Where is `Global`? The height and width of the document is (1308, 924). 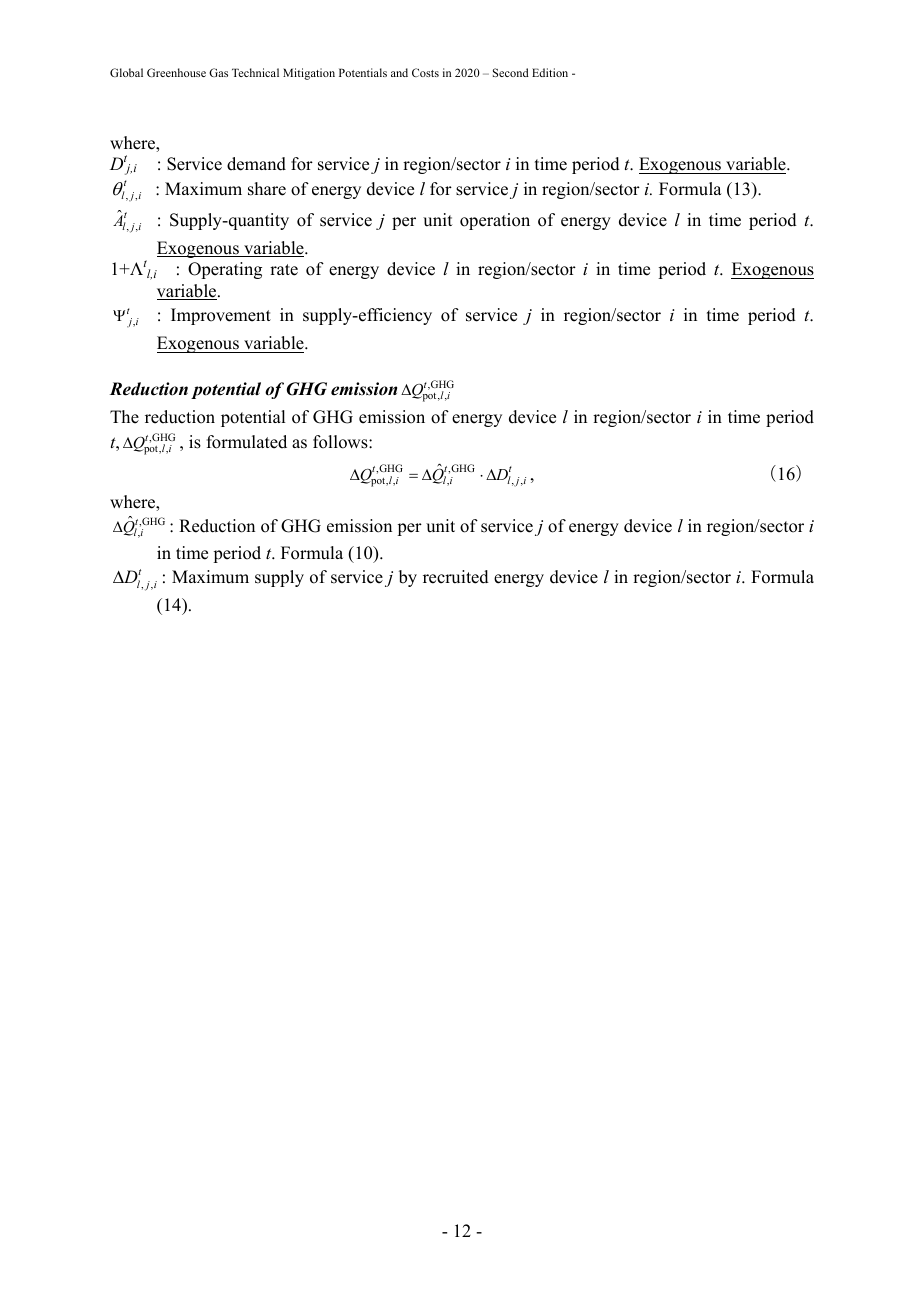
Global is located at coordinates (126, 72).
